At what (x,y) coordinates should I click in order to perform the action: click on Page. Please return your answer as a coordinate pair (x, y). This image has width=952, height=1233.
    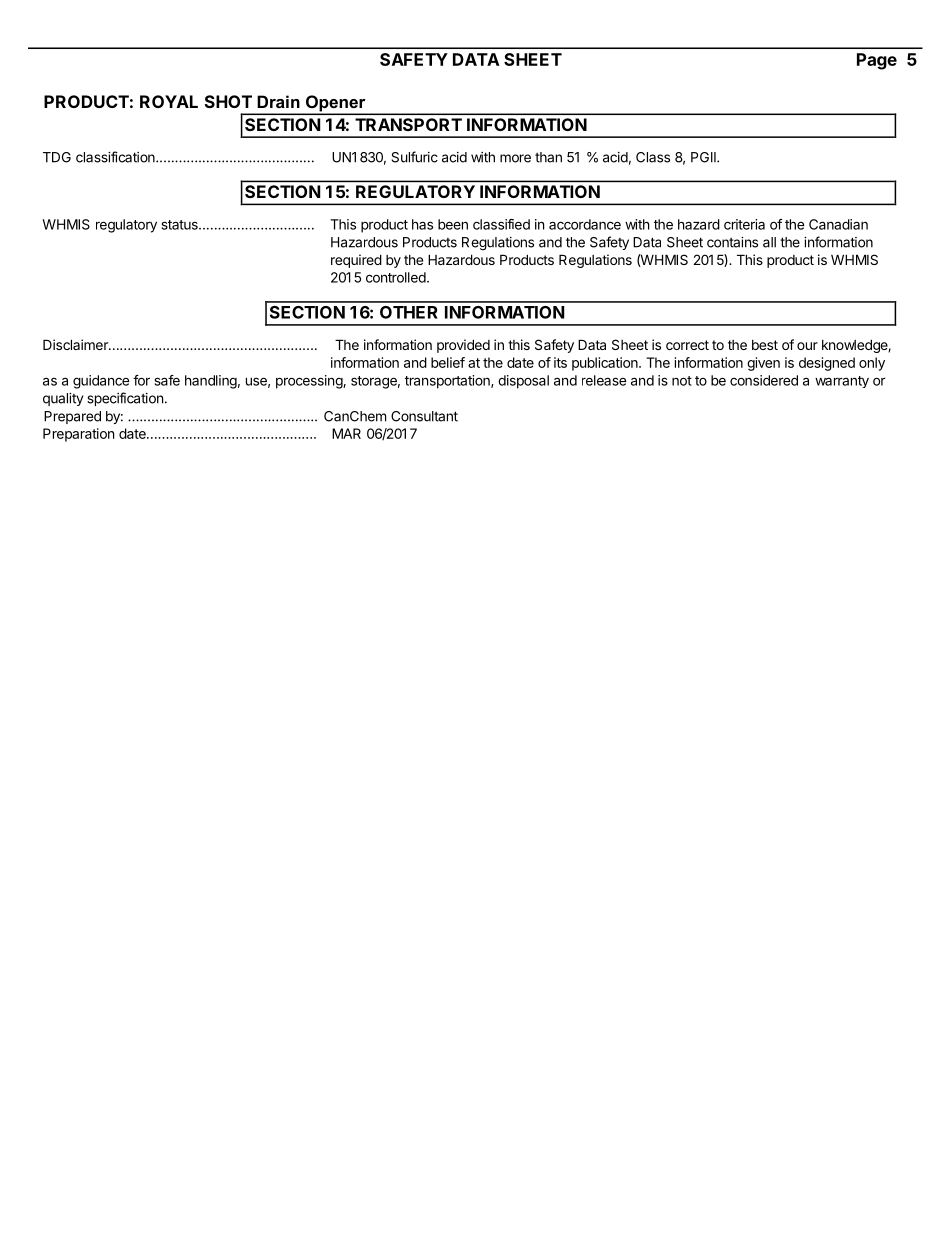
    Looking at the image, I should click on (877, 61).
